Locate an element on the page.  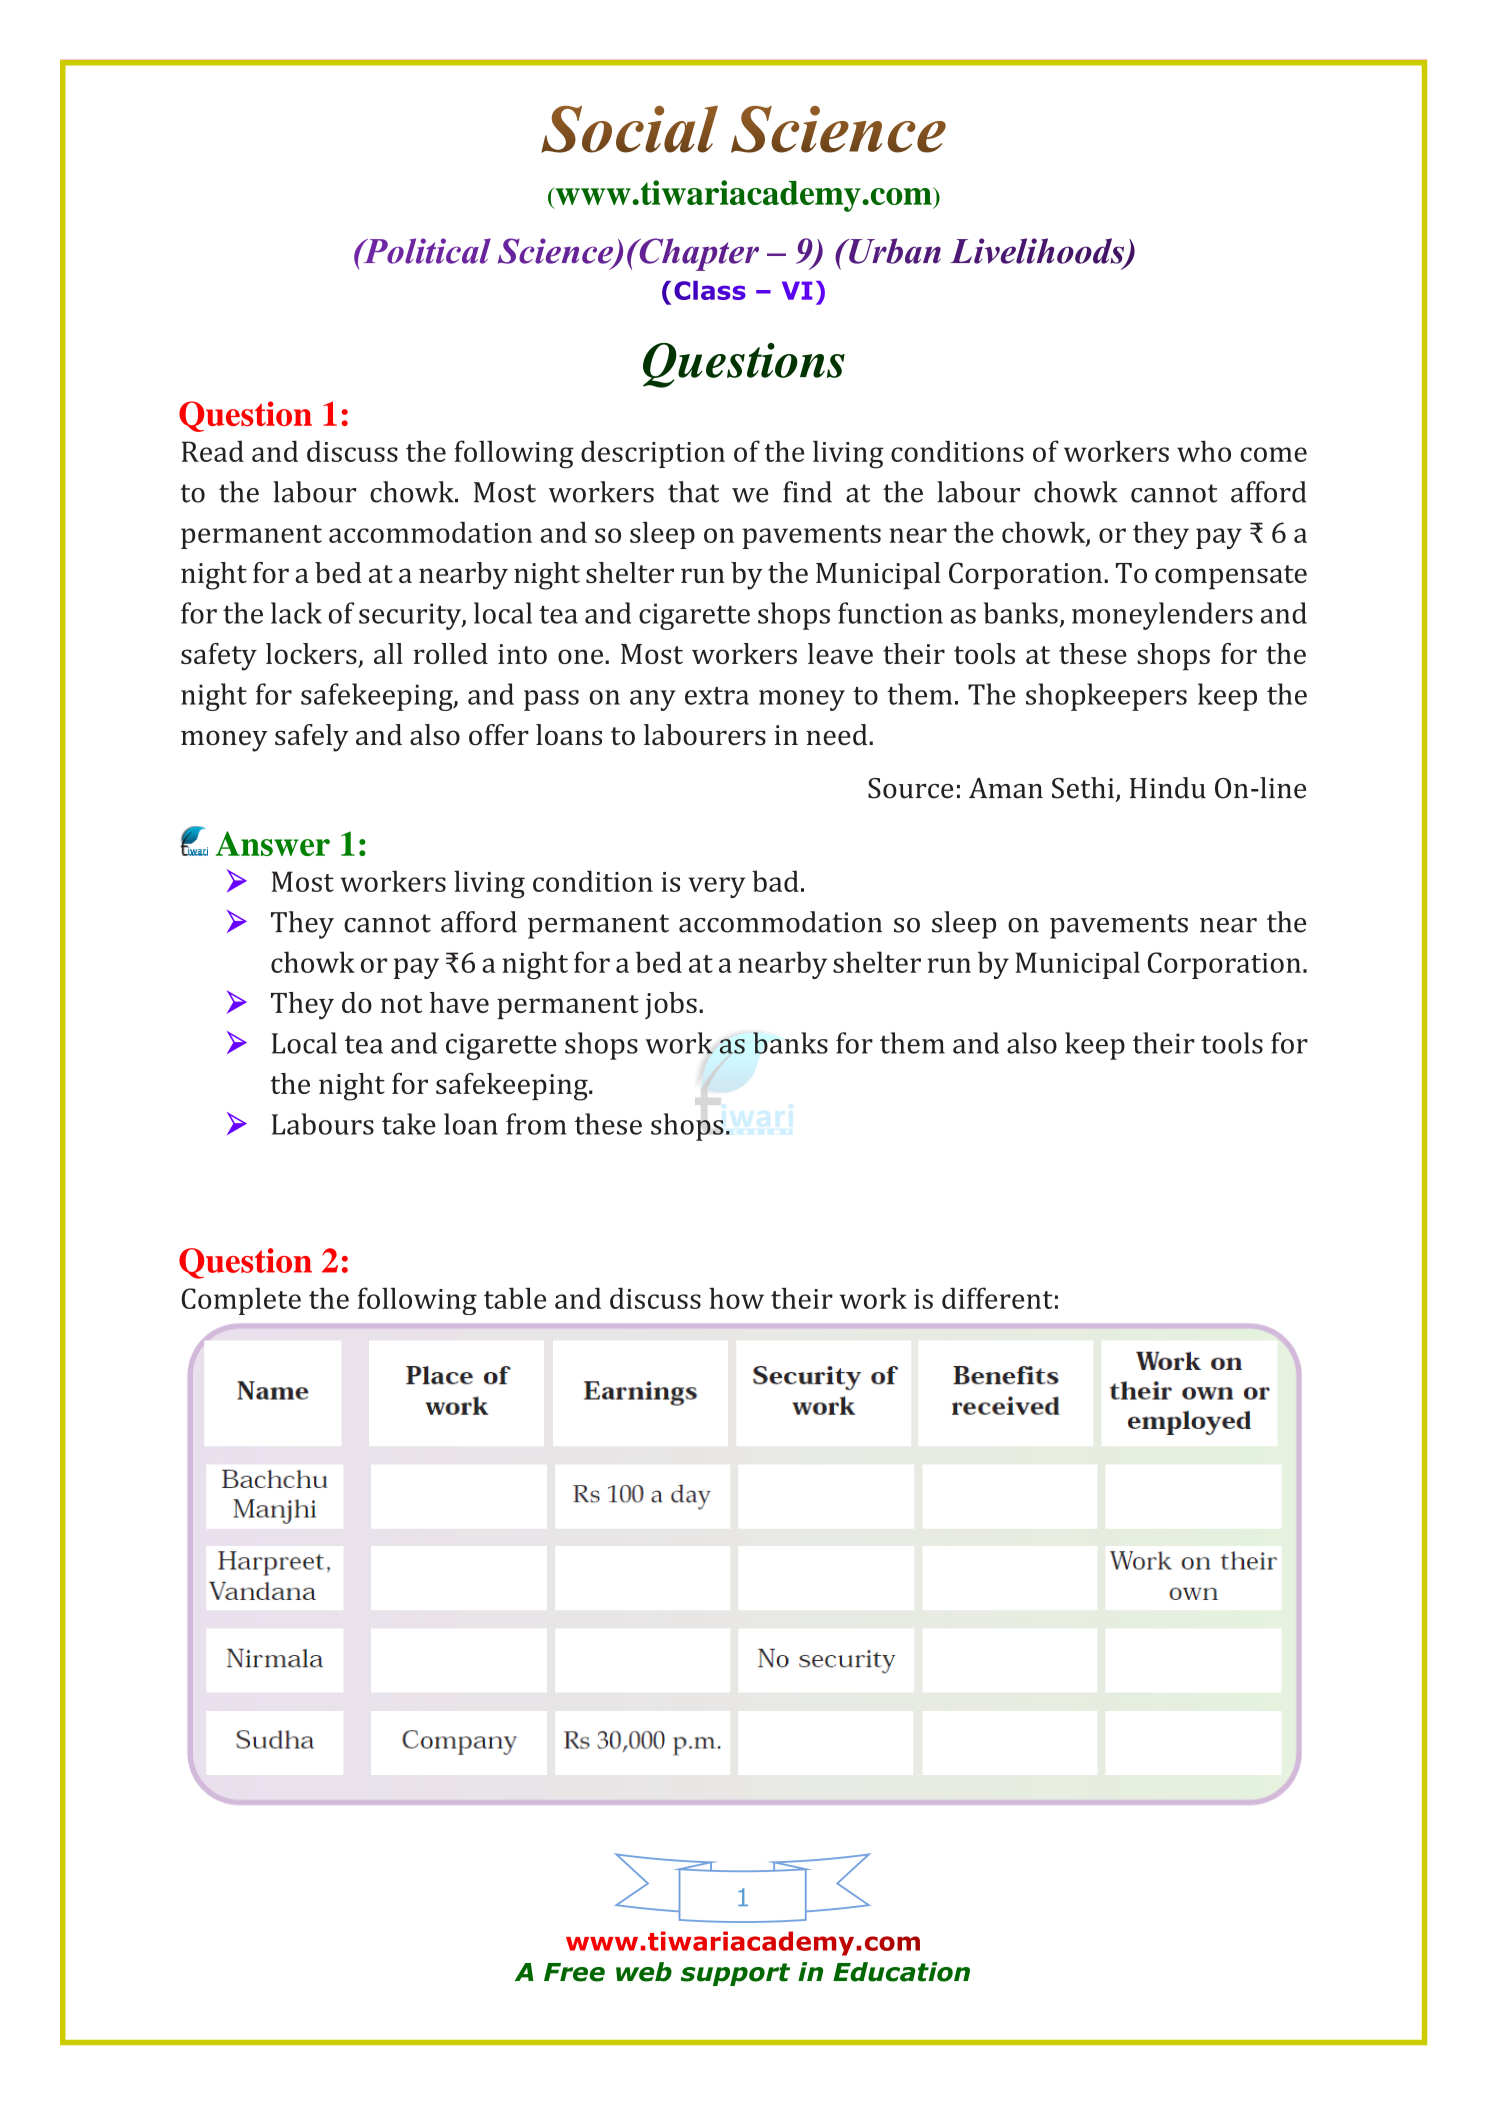
from is located at coordinates (536, 1124).
